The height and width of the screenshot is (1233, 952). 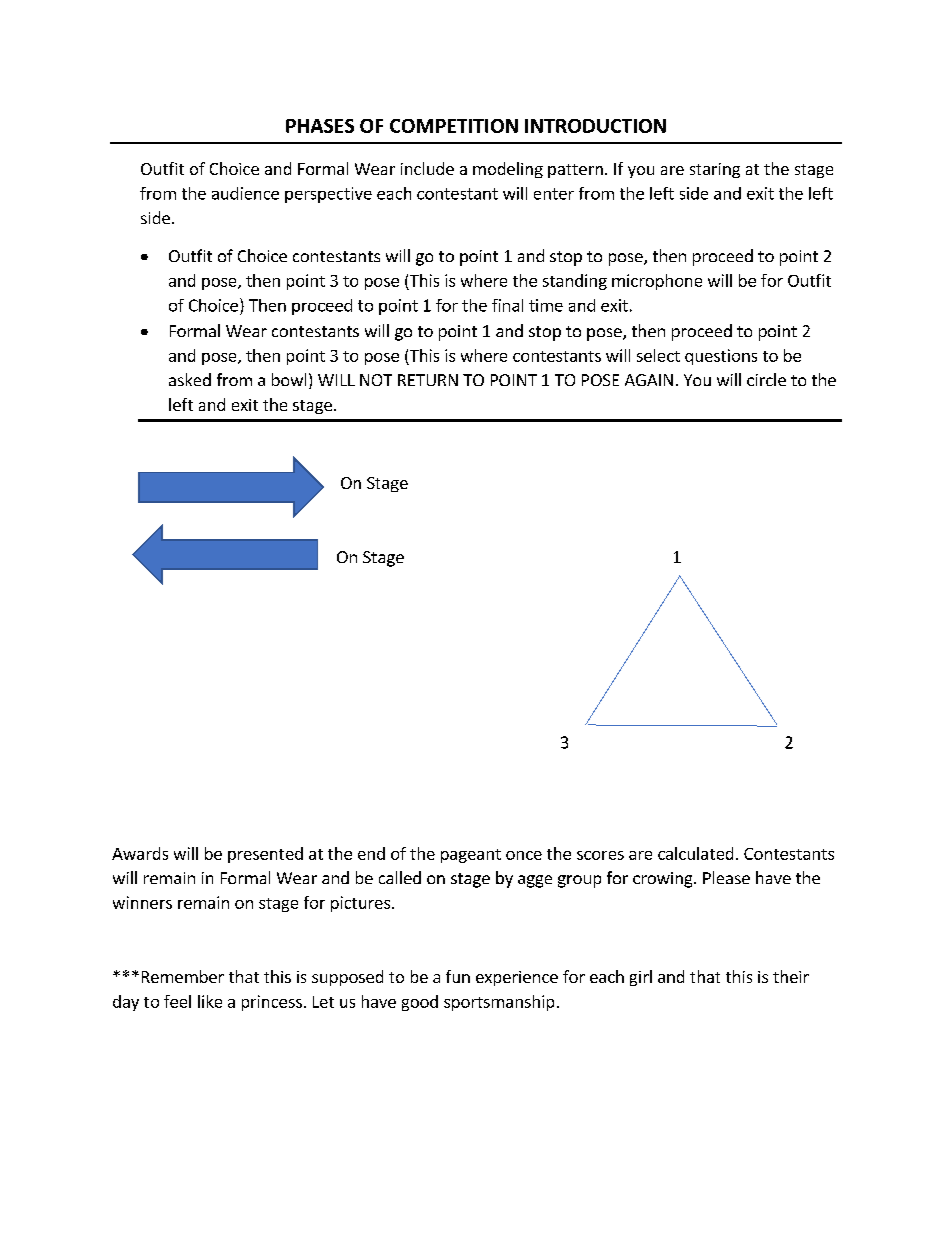 What do you see at coordinates (245, 193) in the screenshot?
I see `audience` at bounding box center [245, 193].
